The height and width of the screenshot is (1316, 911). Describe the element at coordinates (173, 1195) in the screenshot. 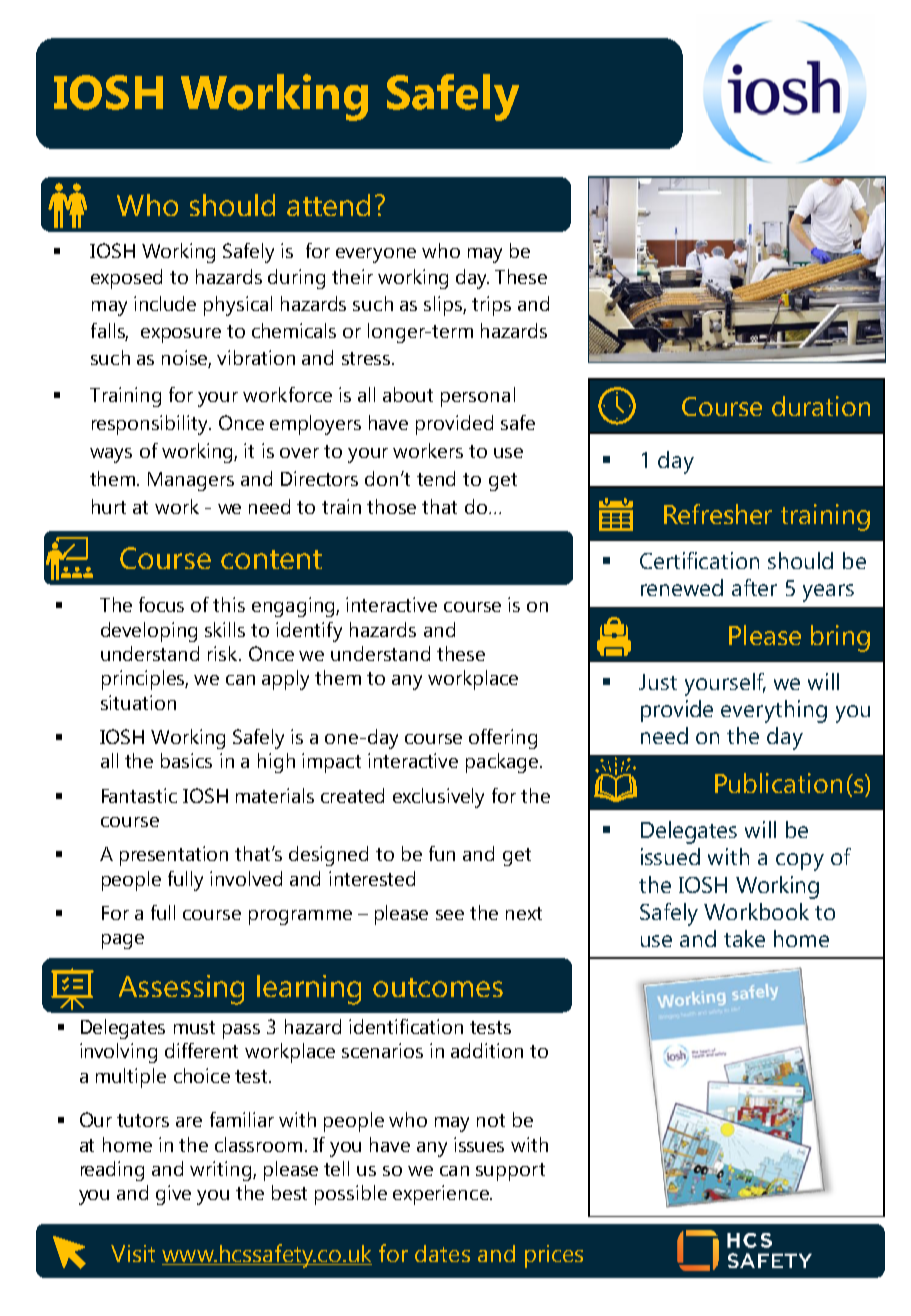

I see `give` at that location.
